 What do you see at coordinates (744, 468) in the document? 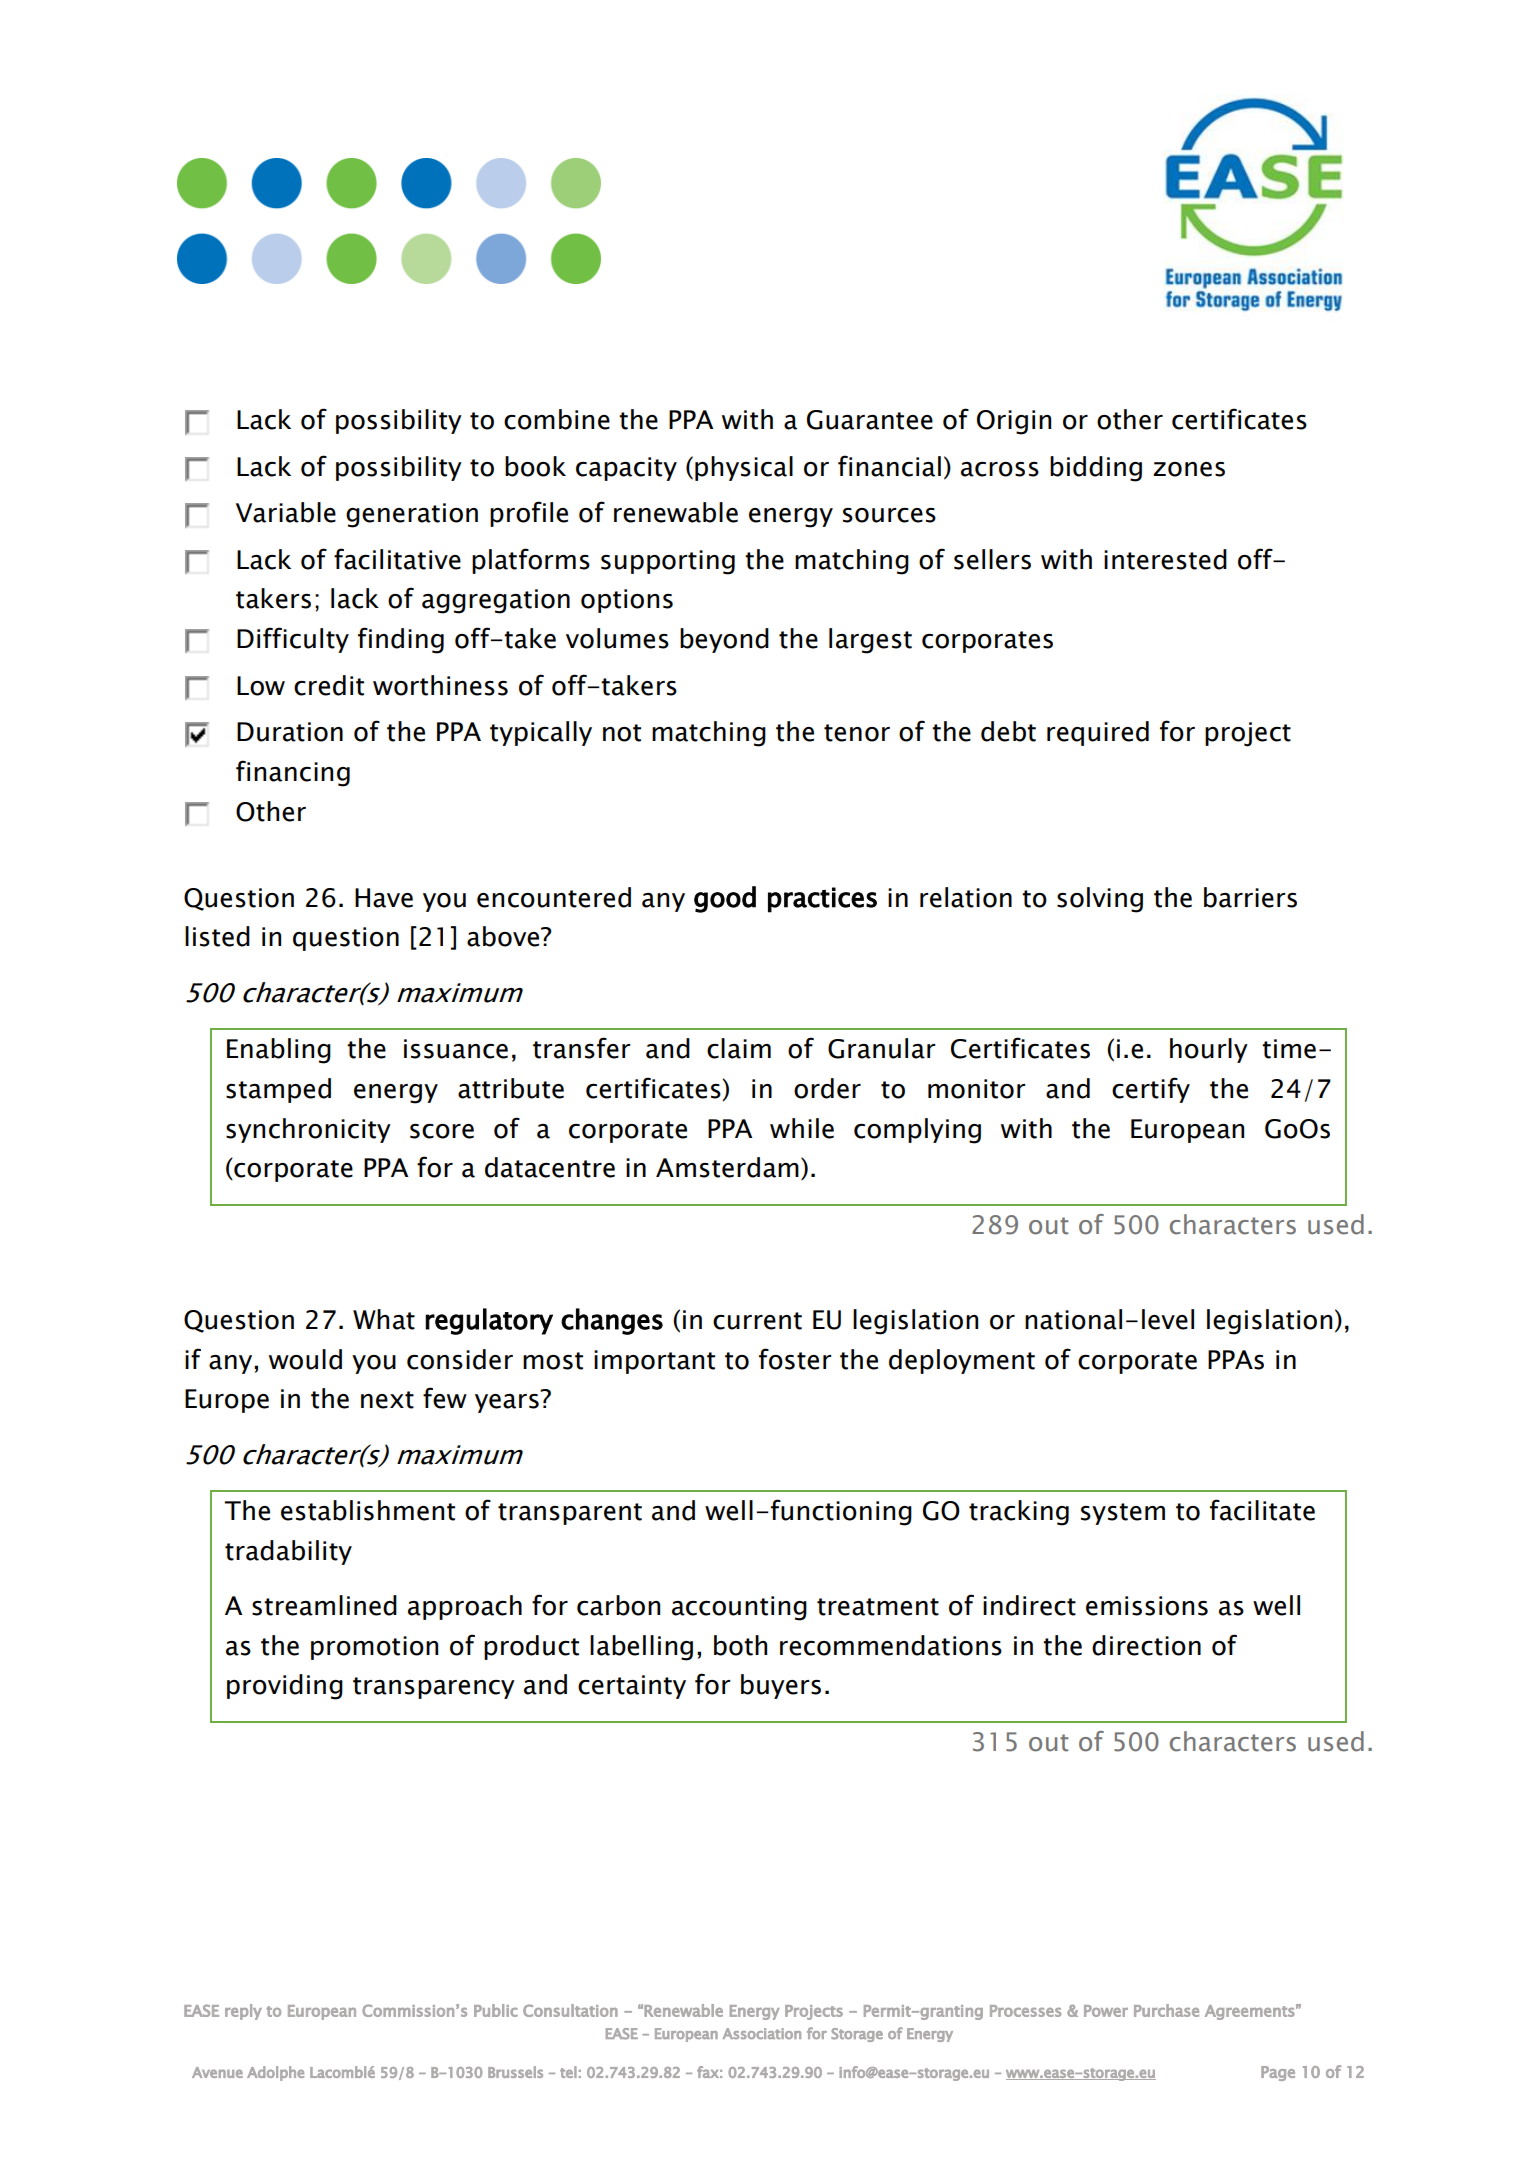
I see `physical` at bounding box center [744, 468].
